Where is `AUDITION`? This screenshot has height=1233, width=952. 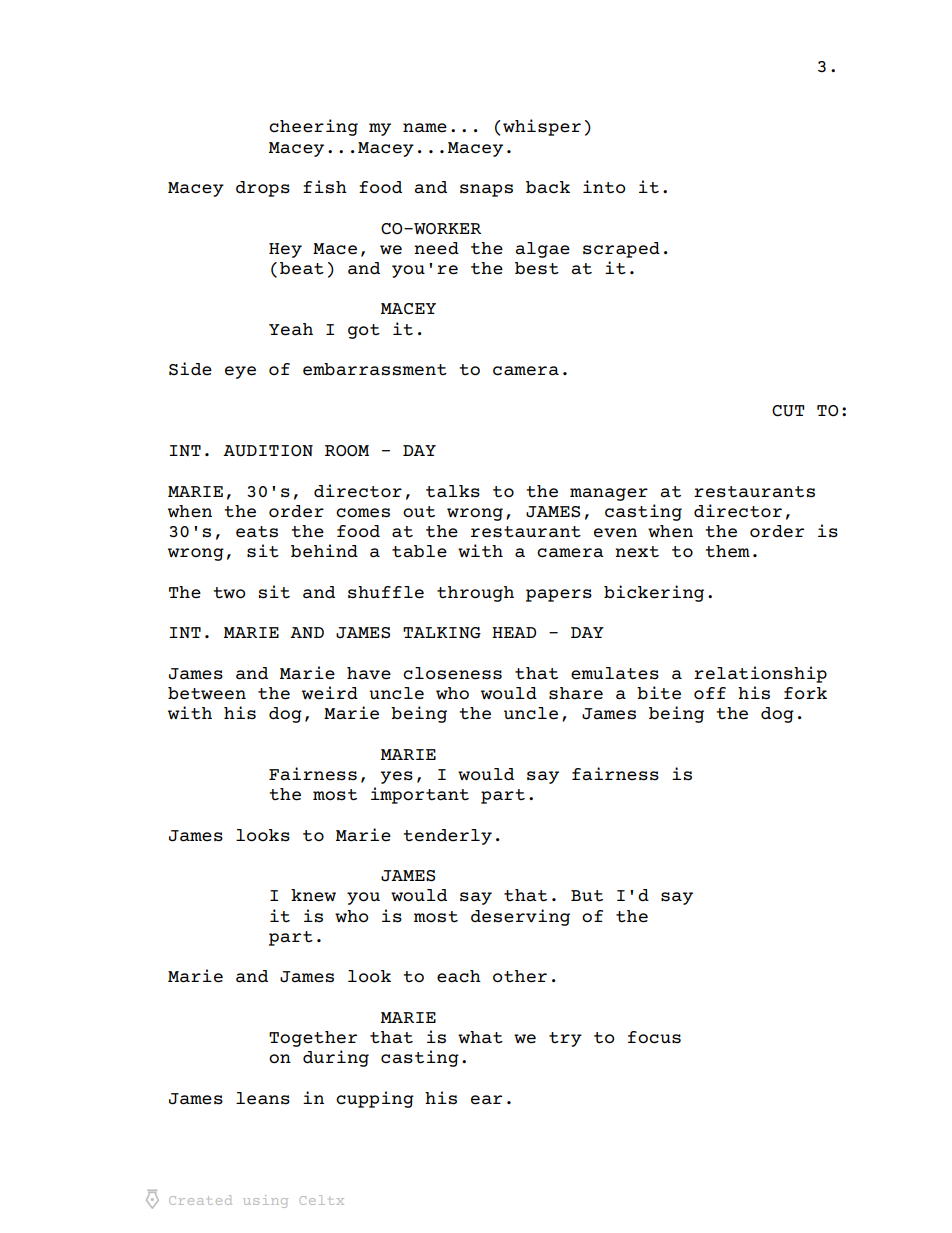
AUDITION is located at coordinates (268, 451).
